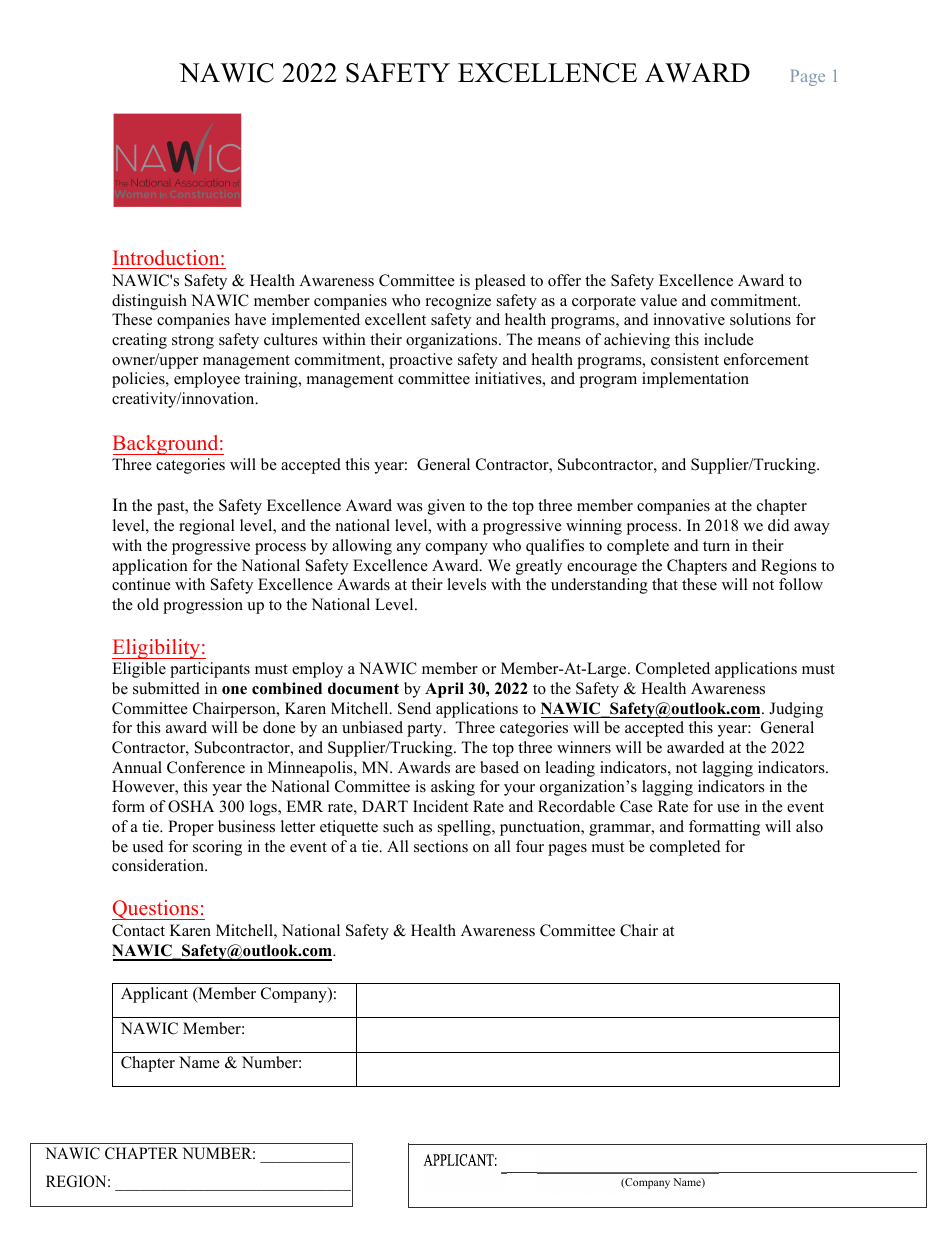 The height and width of the screenshot is (1233, 952). What do you see at coordinates (809, 826) in the screenshot?
I see `also` at bounding box center [809, 826].
